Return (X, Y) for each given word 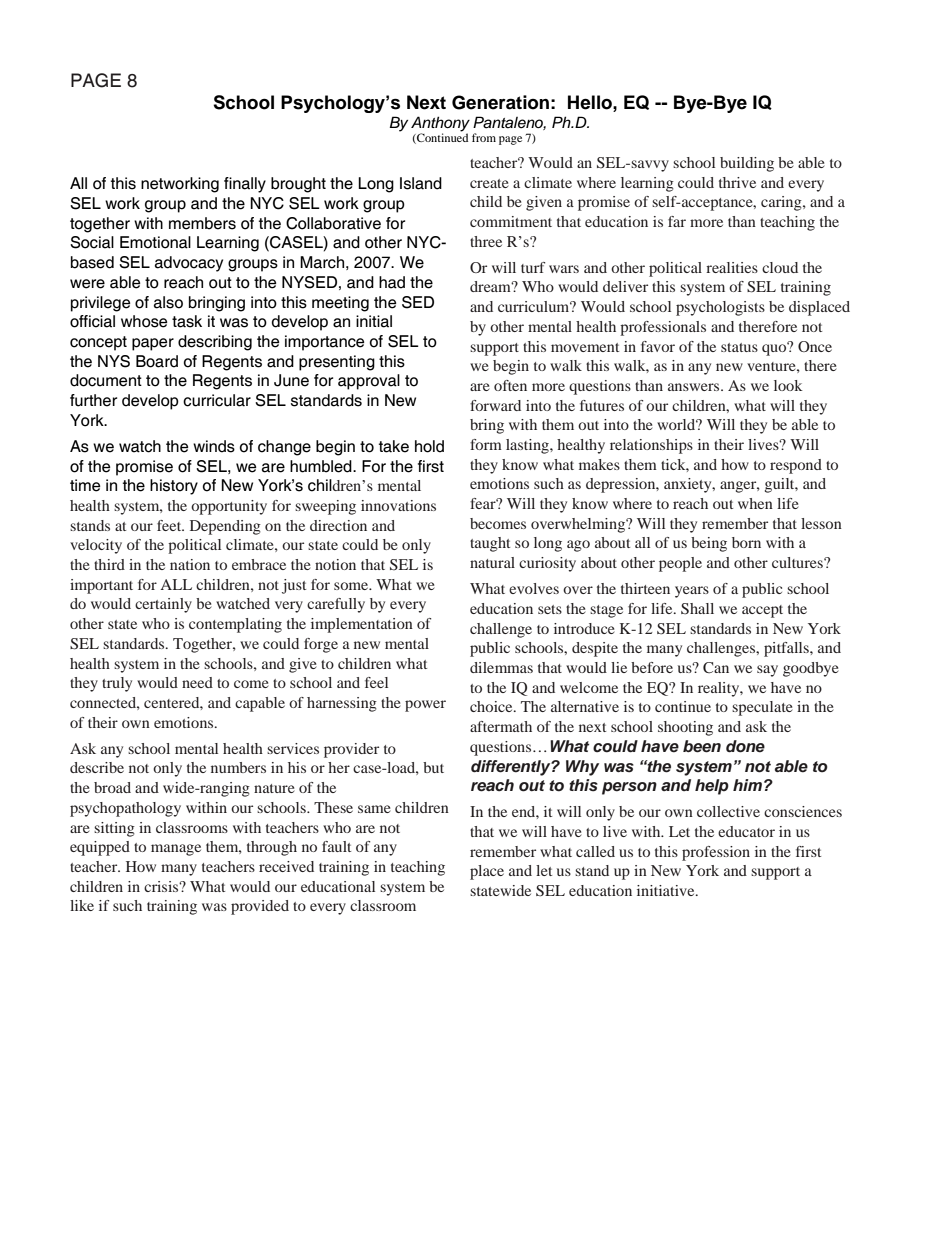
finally (245, 185)
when (755, 503)
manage (176, 850)
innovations (398, 505)
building (747, 164)
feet (170, 525)
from (484, 137)
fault (336, 846)
